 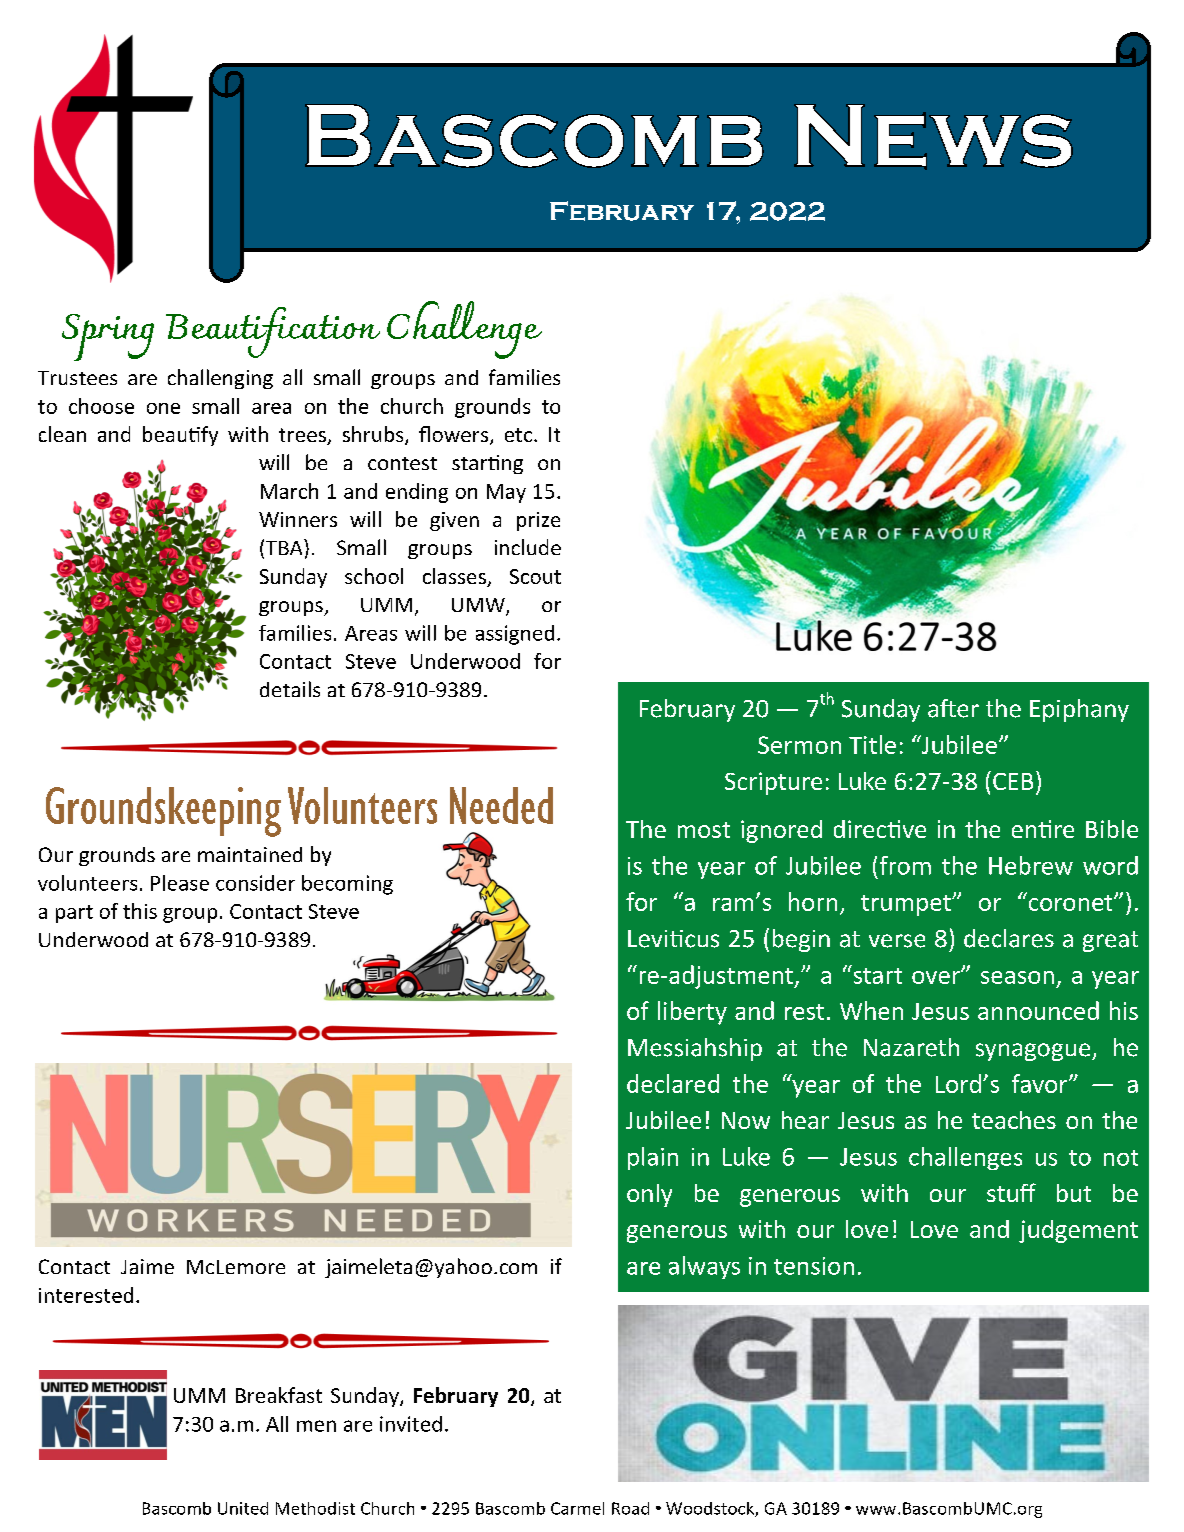 I want to click on this, so click(x=140, y=911).
